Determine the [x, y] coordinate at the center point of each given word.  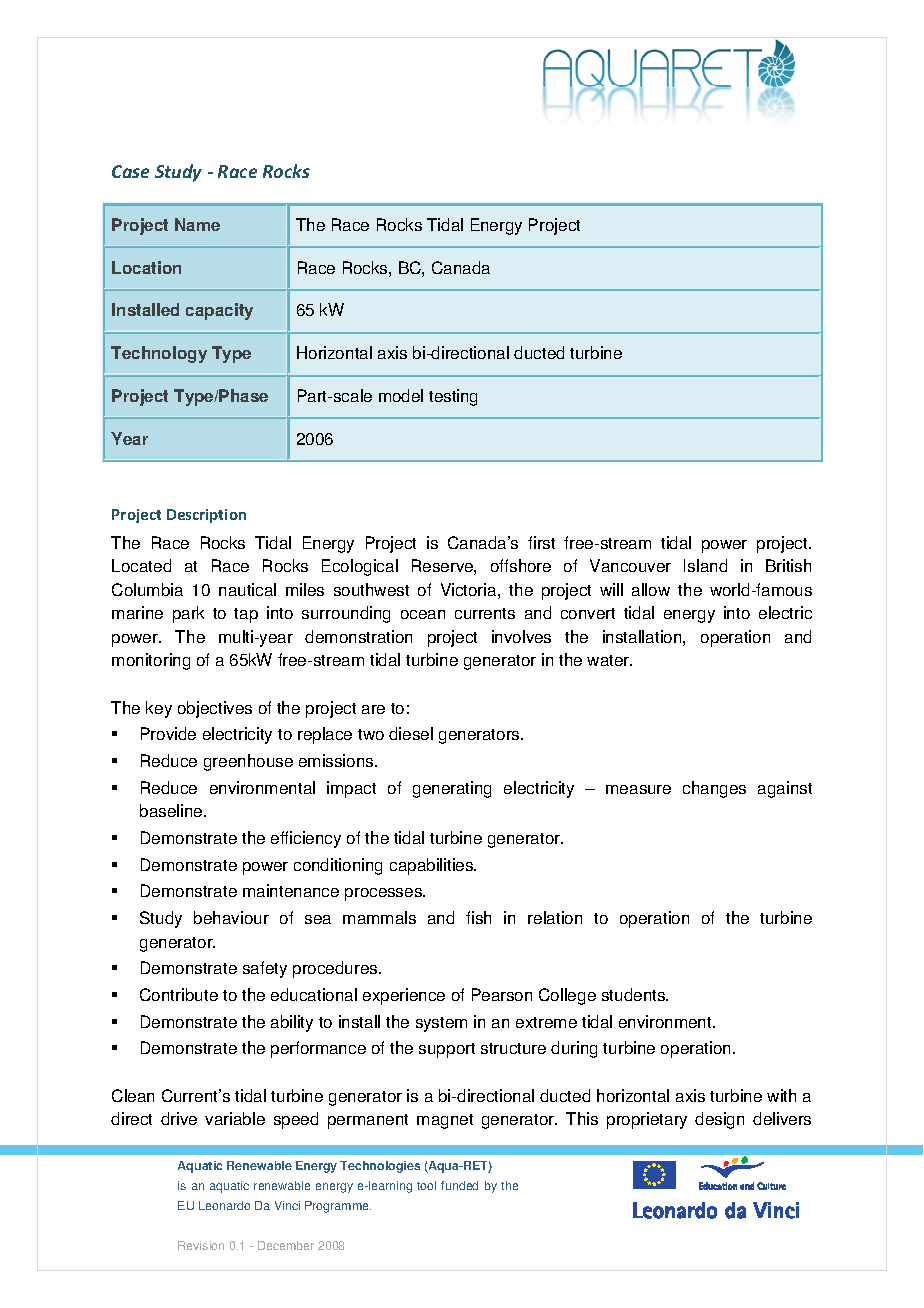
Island [705, 565]
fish [478, 917]
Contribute [179, 994]
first [541, 542]
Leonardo [224, 1205]
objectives [215, 709]
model [401, 395]
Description [206, 516]
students [635, 994]
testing [453, 397]
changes [714, 789]
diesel [411, 733]
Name [197, 224]
